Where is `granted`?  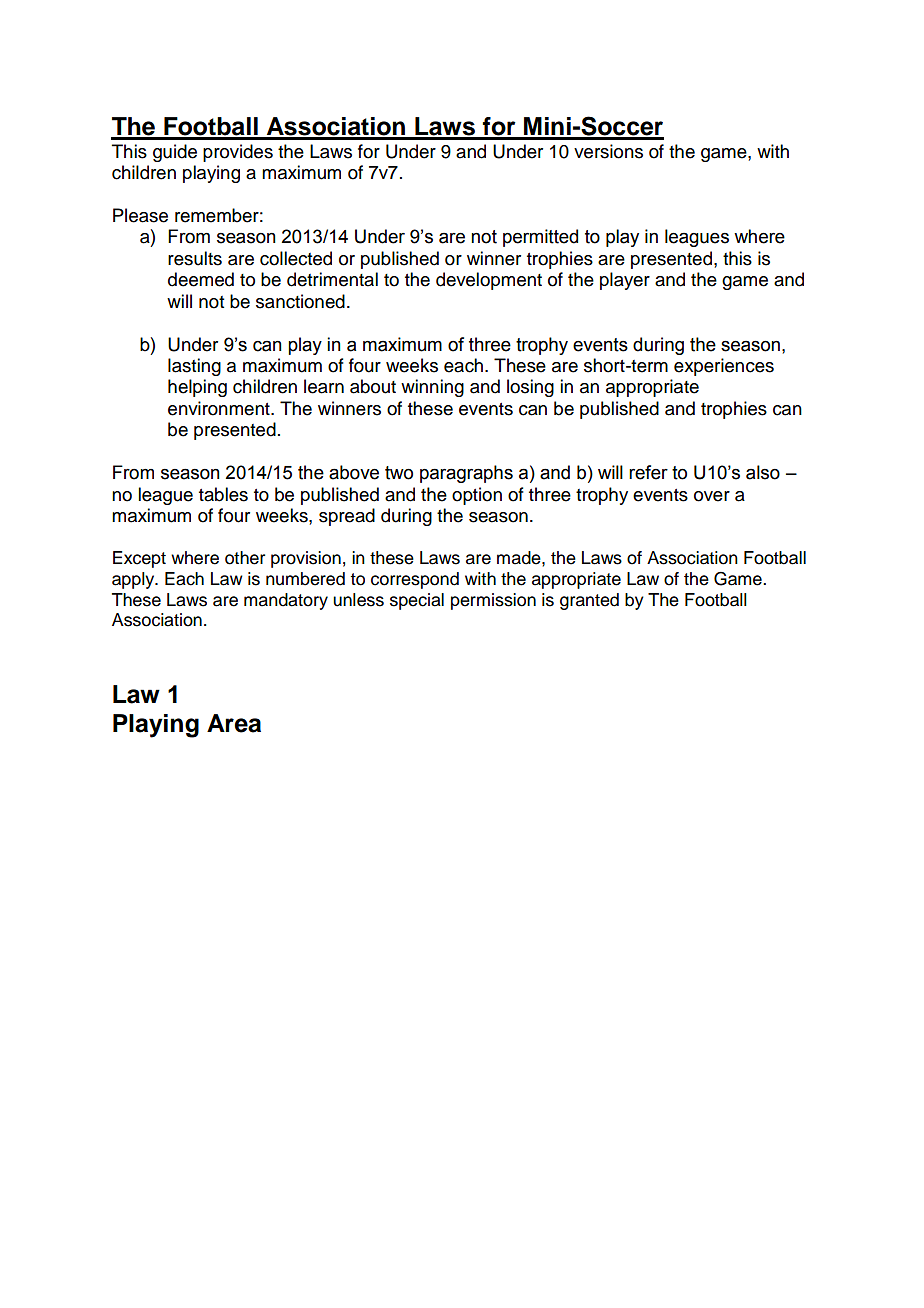
granted is located at coordinates (589, 601).
